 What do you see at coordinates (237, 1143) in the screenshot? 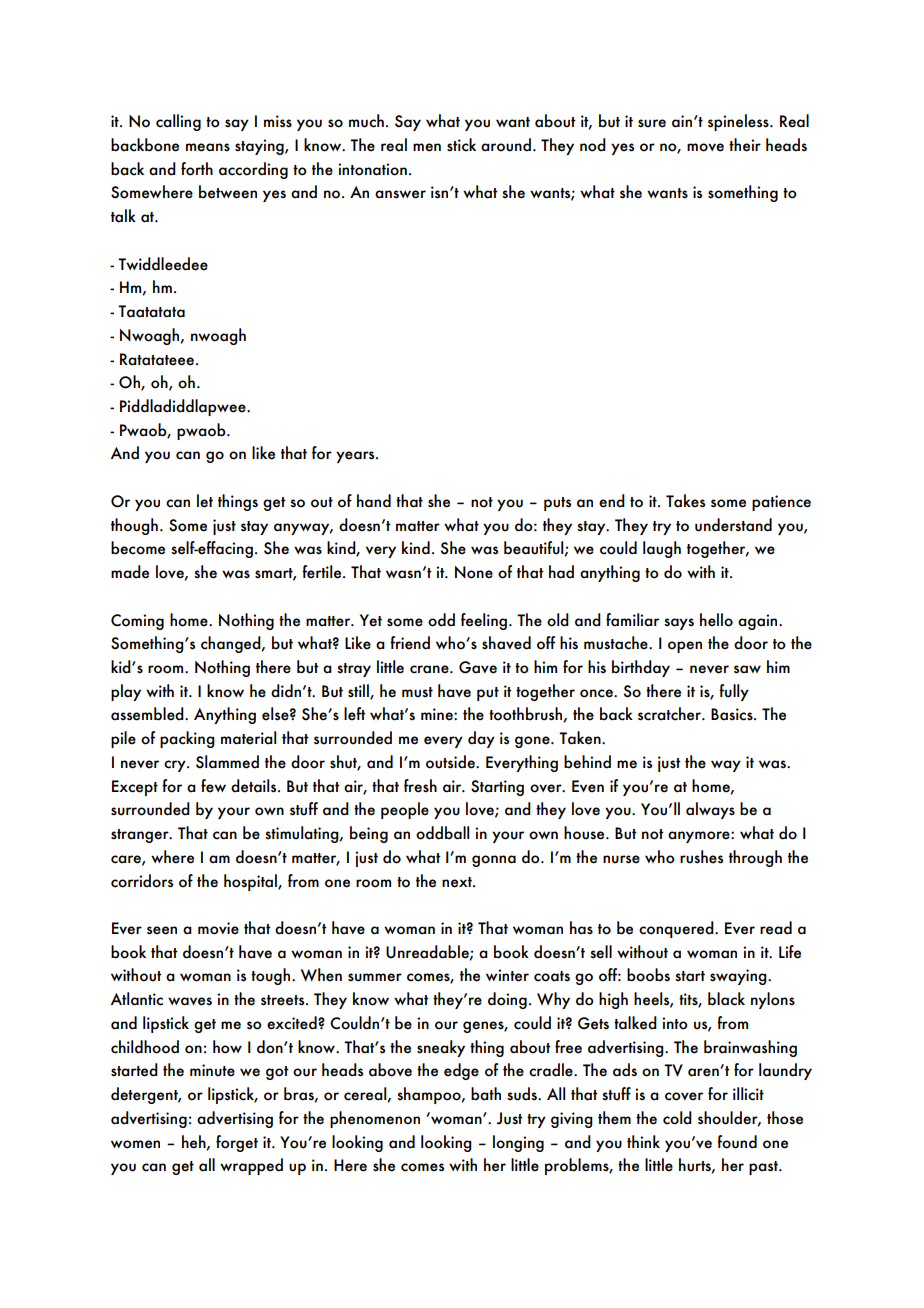
I see `forget` at bounding box center [237, 1143].
